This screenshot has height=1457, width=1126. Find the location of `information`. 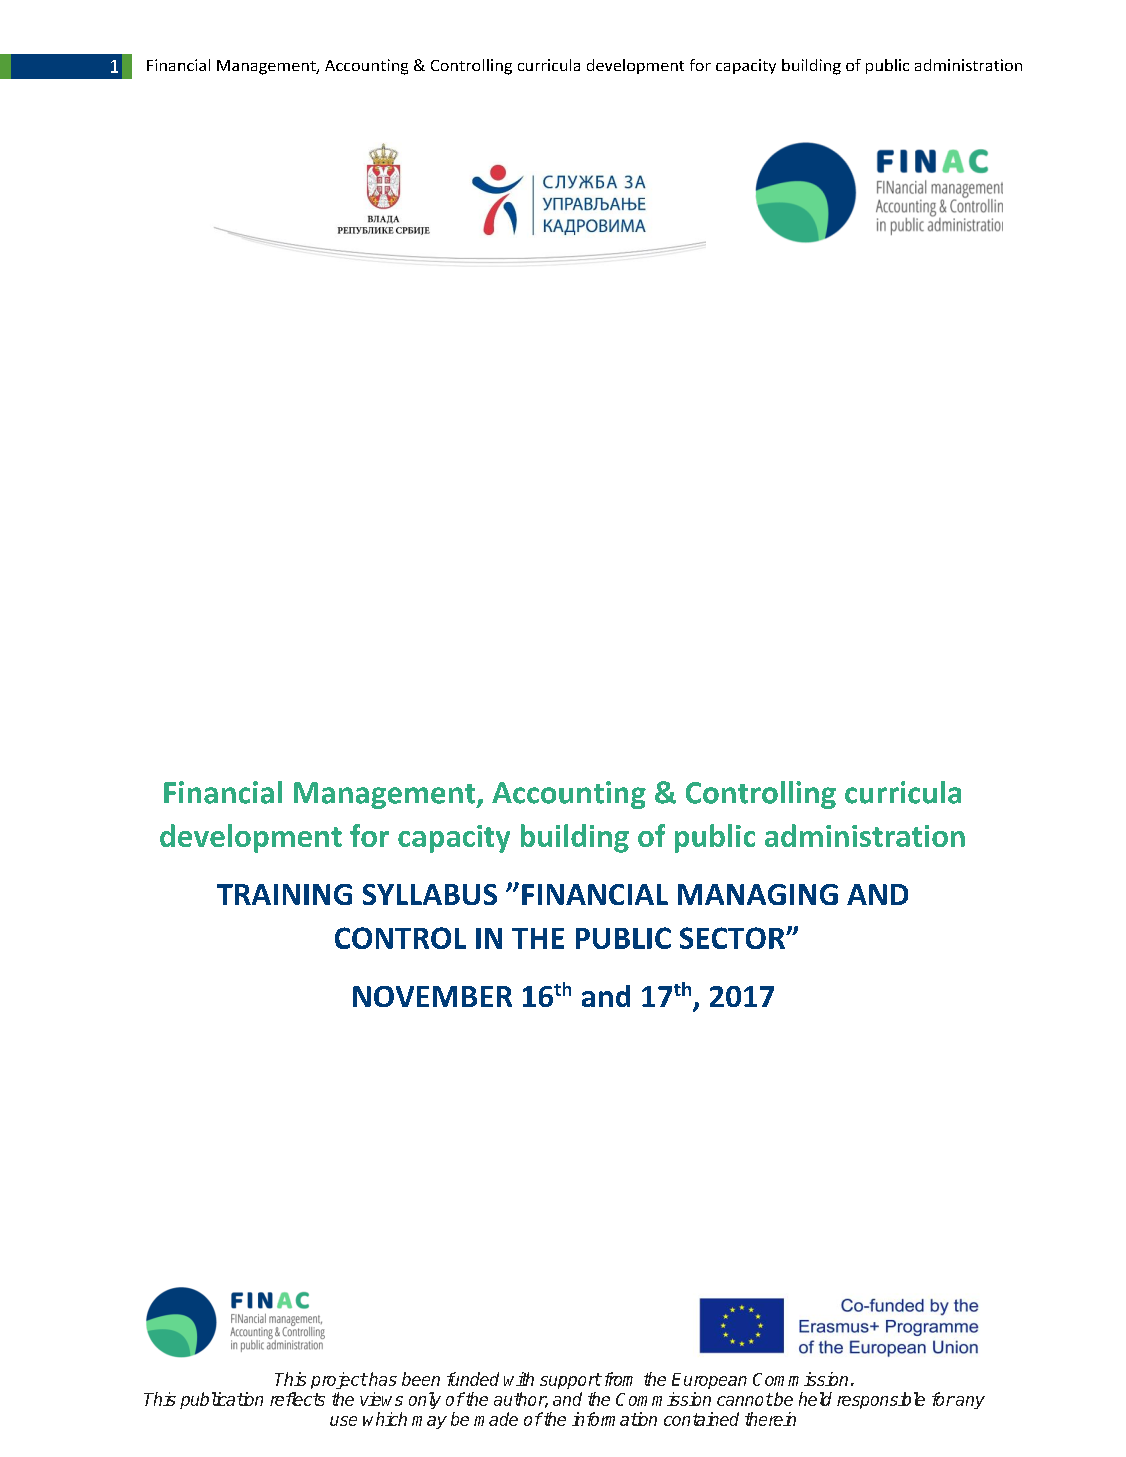

information is located at coordinates (614, 1419).
